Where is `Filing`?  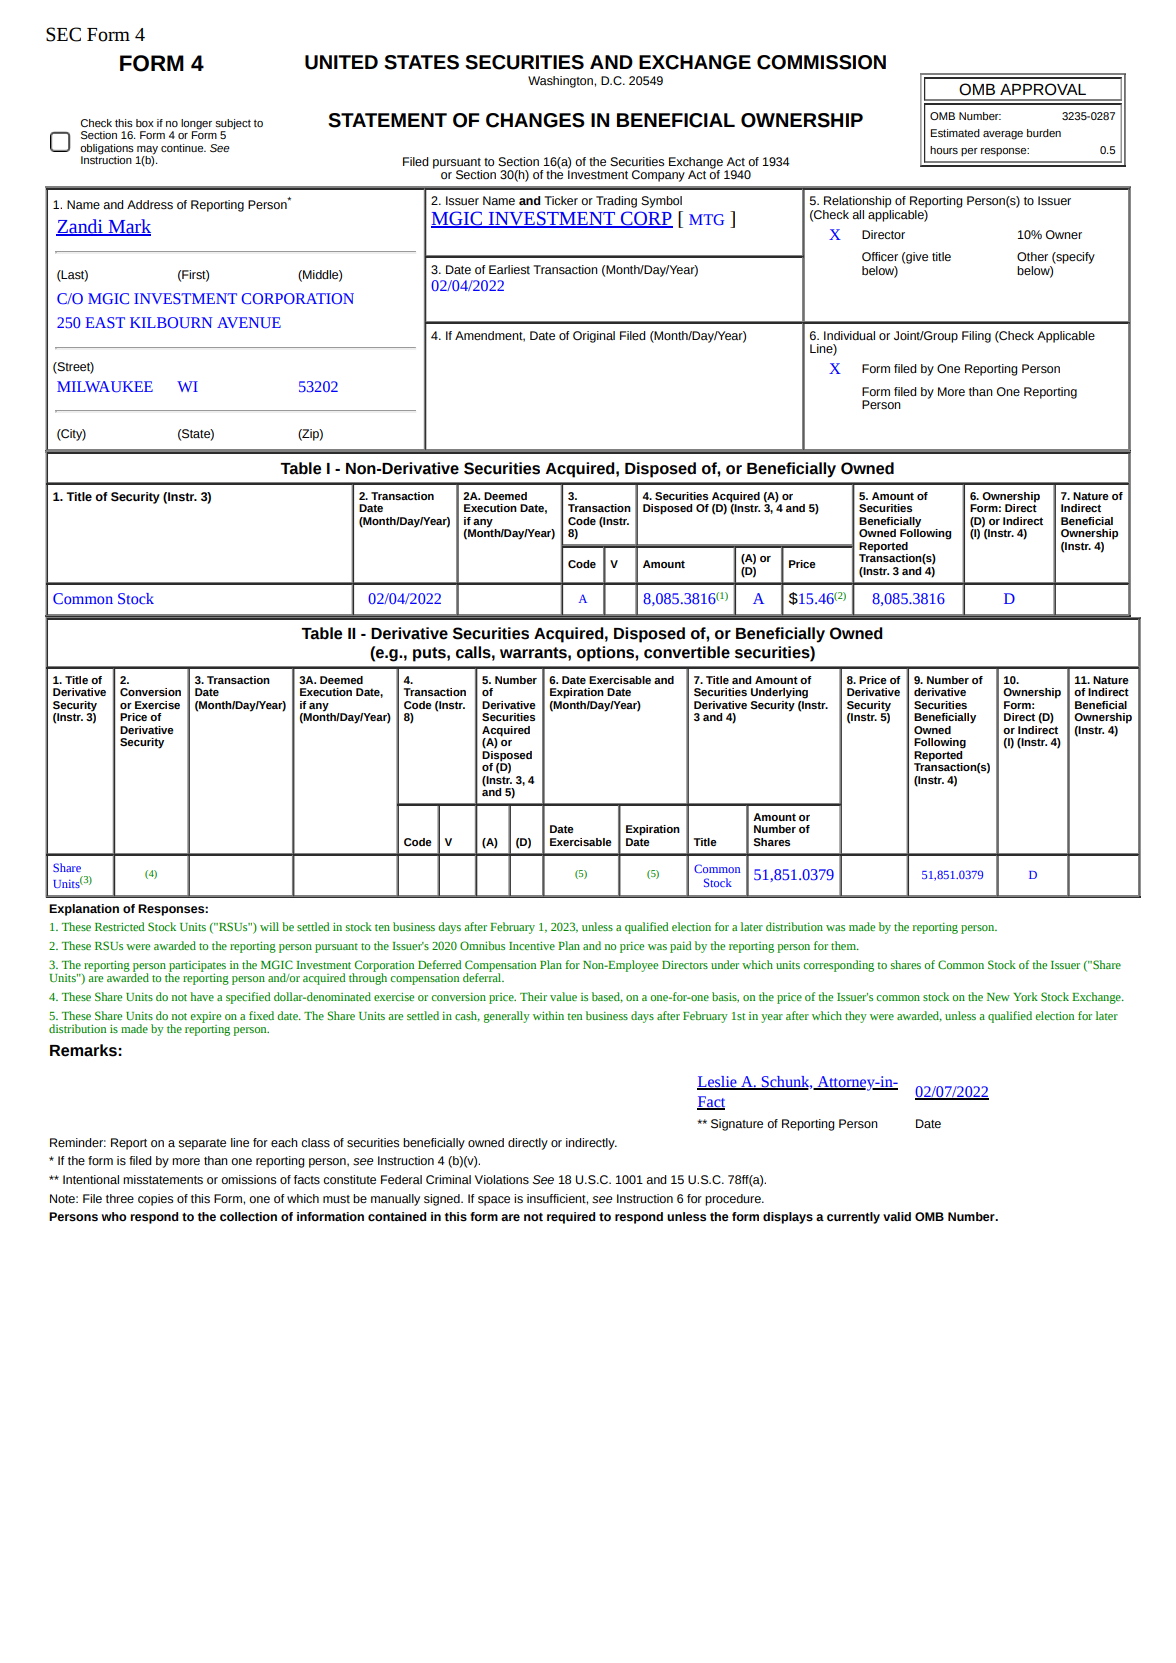 Filing is located at coordinates (976, 337).
